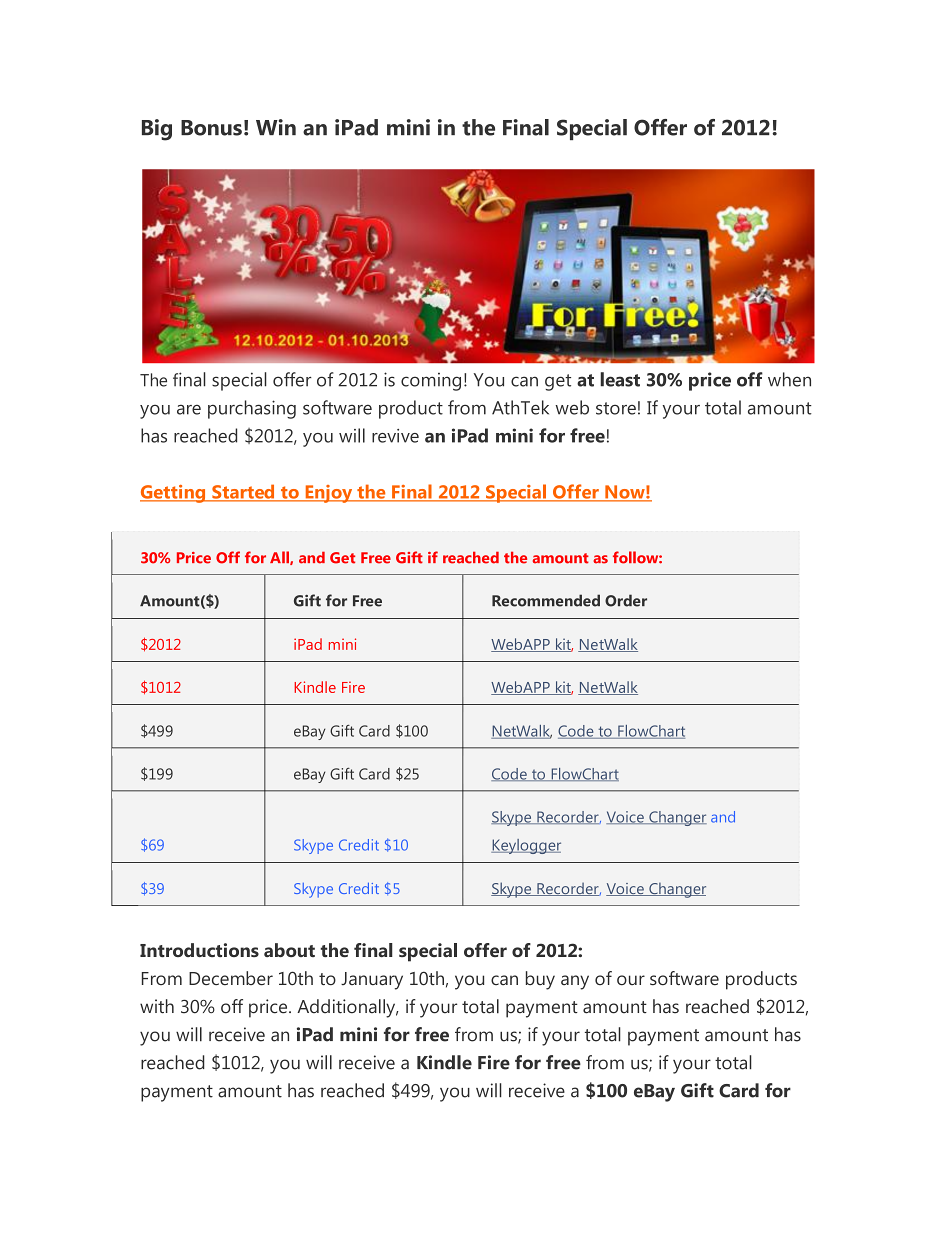 This screenshot has height=1233, width=952. I want to click on December, so click(231, 978).
